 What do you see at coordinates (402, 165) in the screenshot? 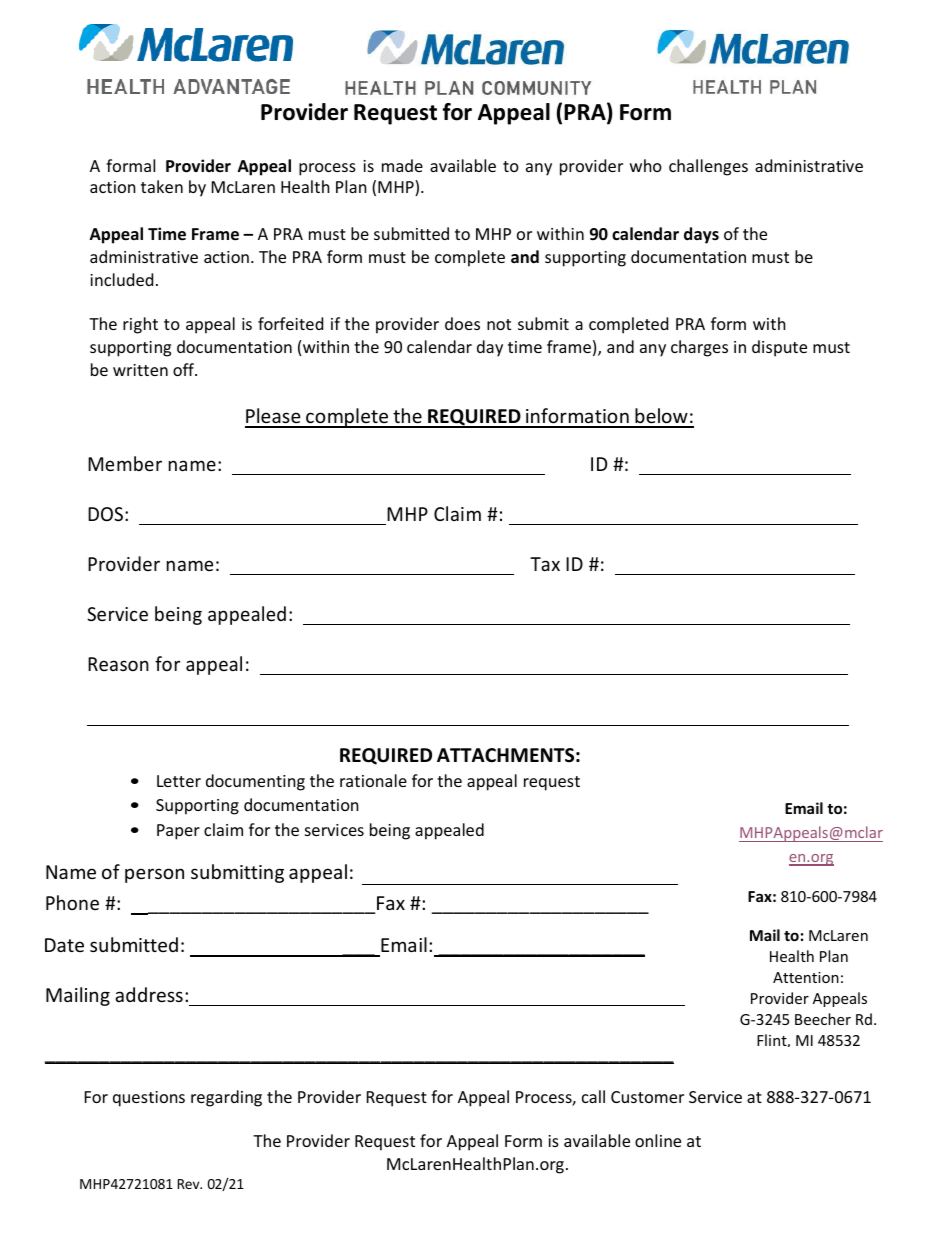
I see `made` at bounding box center [402, 165].
